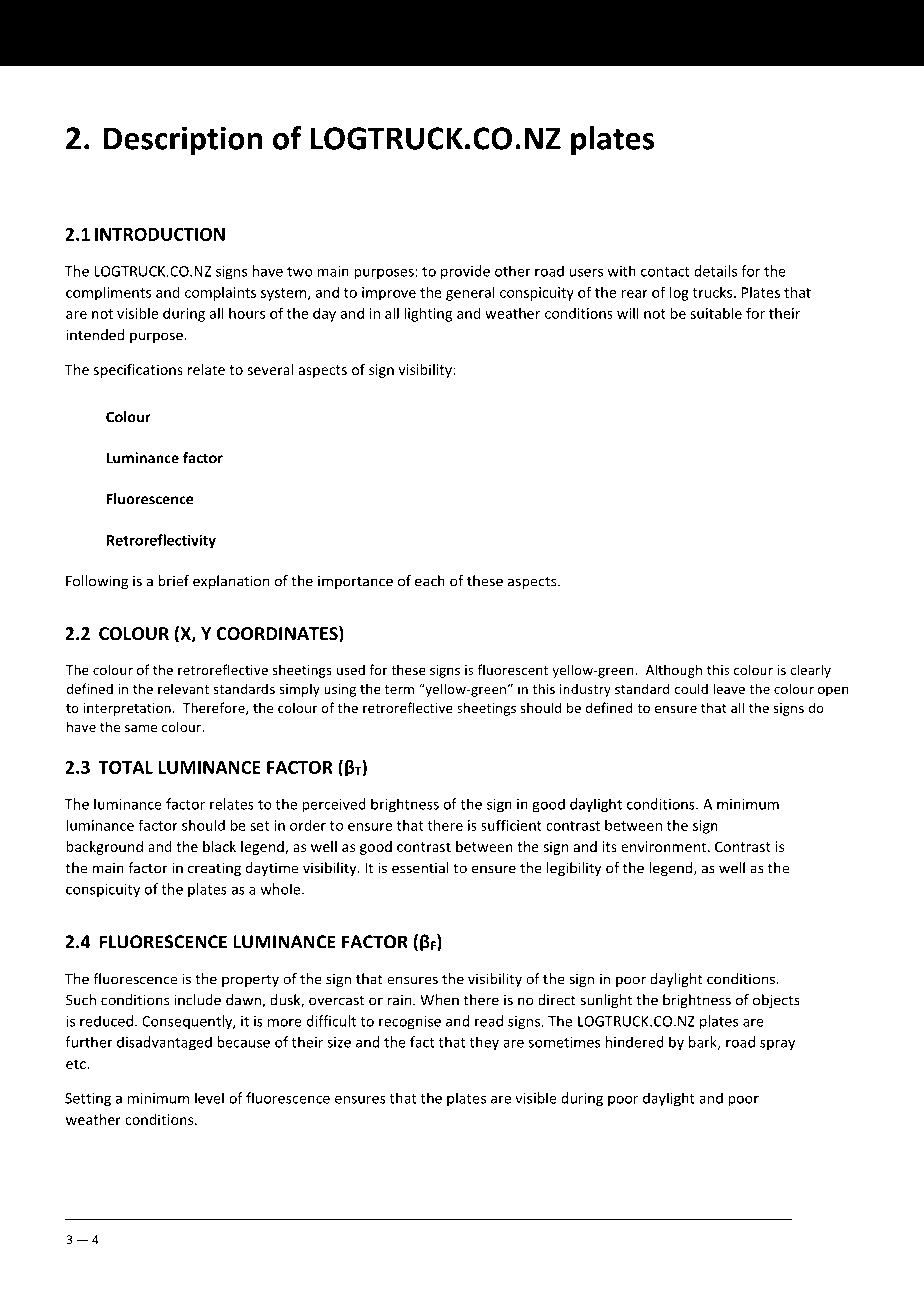 Image resolution: width=924 pixels, height=1308 pixels. I want to click on details, so click(715, 271).
